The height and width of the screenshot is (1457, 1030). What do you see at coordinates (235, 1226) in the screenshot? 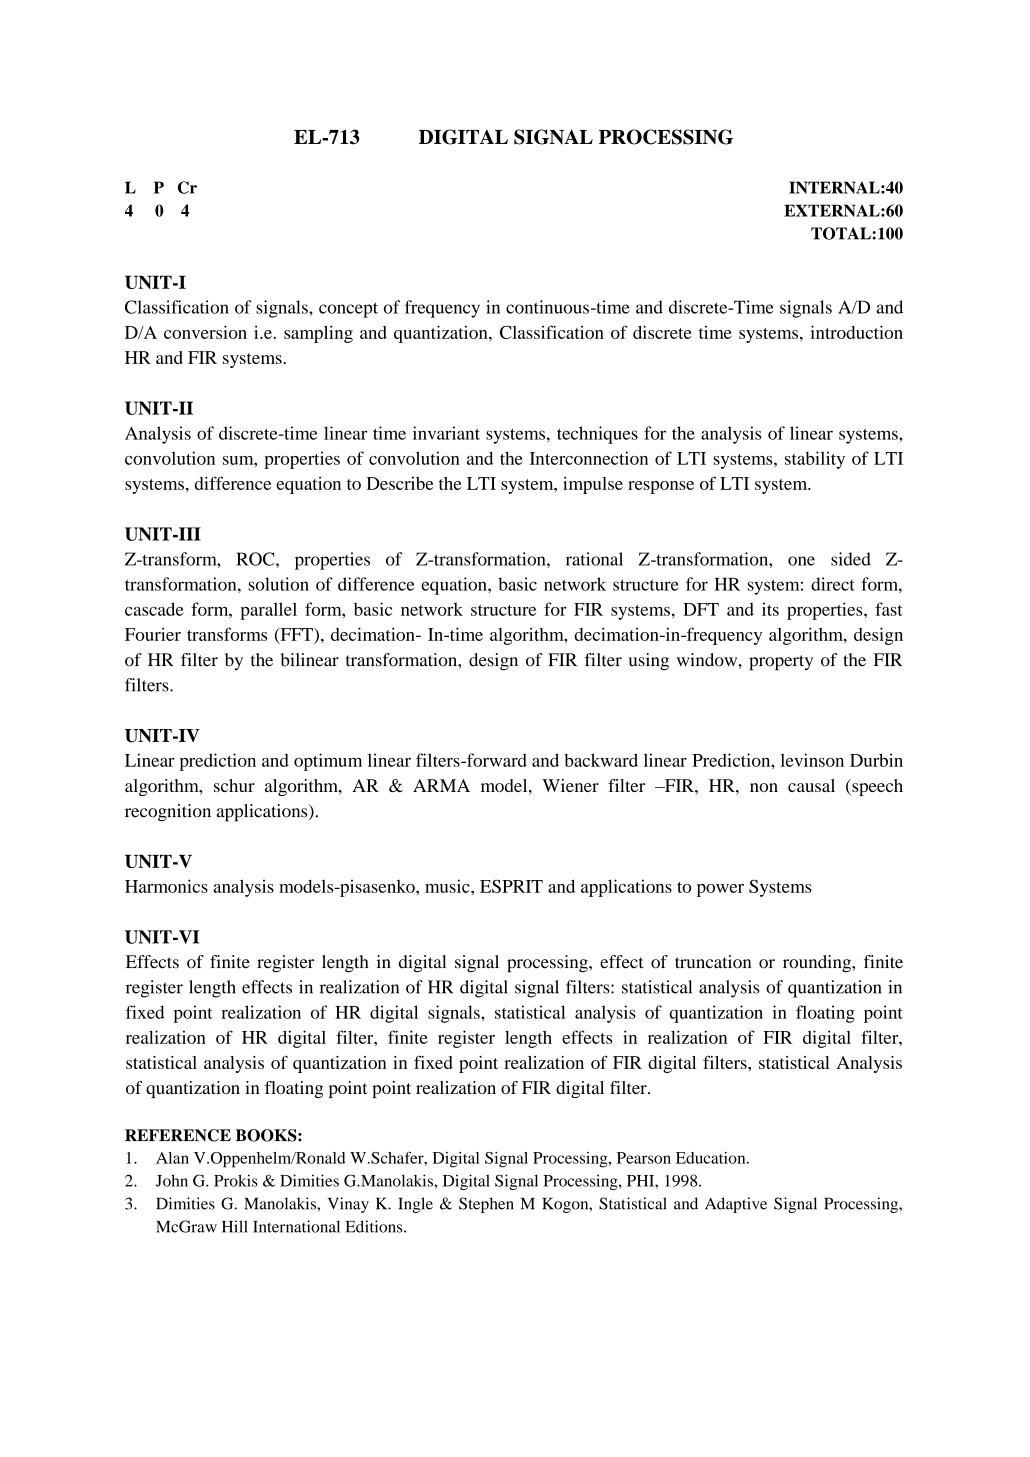
I see `Hill` at bounding box center [235, 1226].
